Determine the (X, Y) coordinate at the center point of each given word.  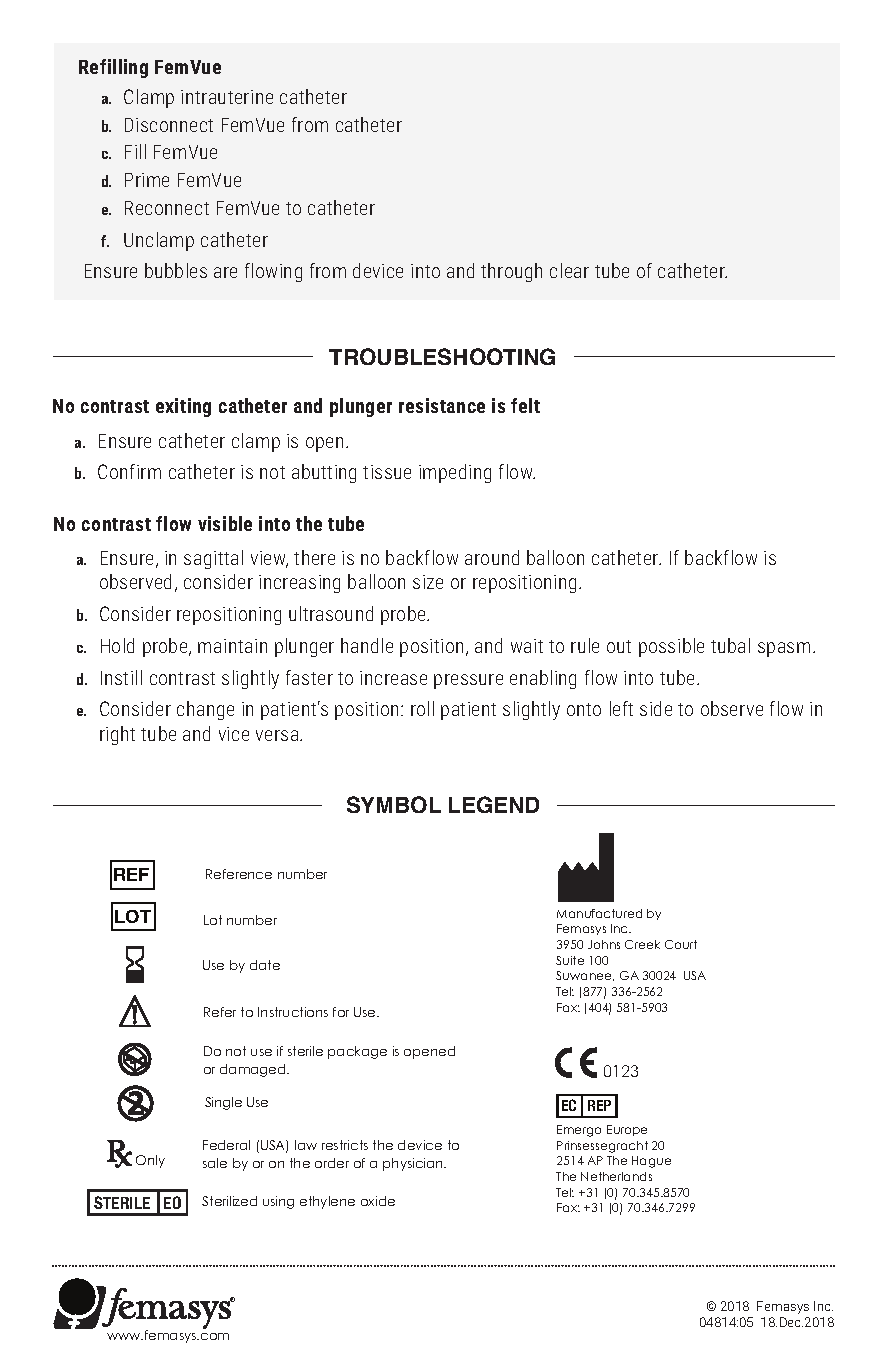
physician (414, 1164)
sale (215, 1163)
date (265, 965)
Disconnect (169, 125)
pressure (468, 681)
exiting (183, 407)
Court (681, 944)
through (511, 272)
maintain (232, 646)
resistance (442, 405)
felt (525, 405)
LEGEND (494, 804)
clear (569, 270)
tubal (730, 645)
